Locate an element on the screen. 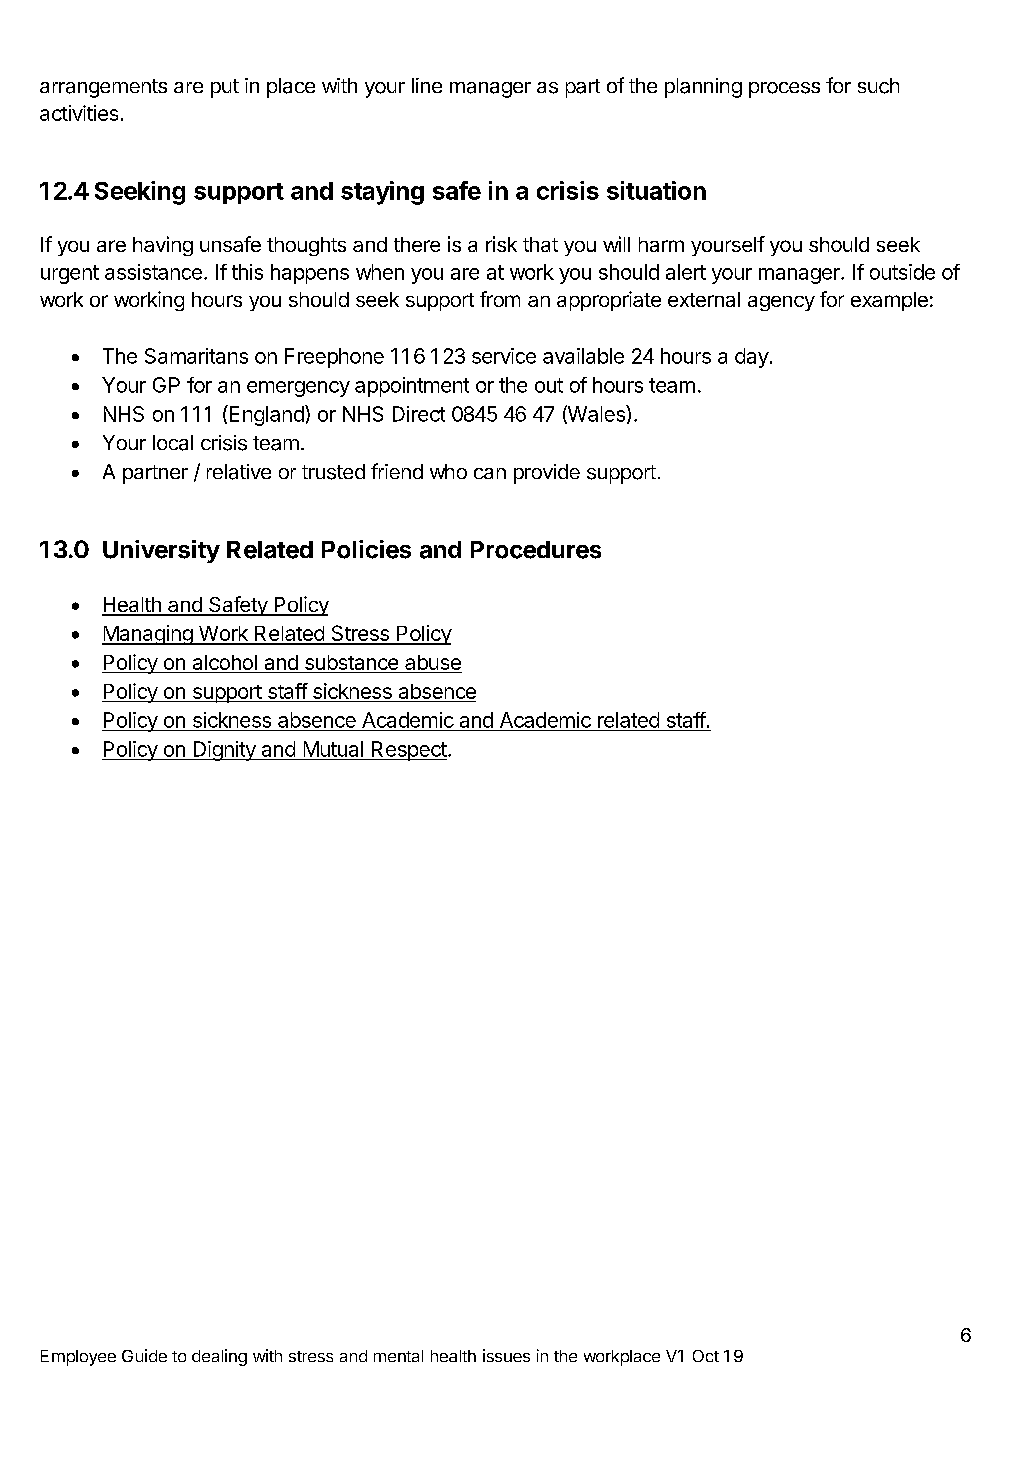  issues is located at coordinates (506, 1355).
